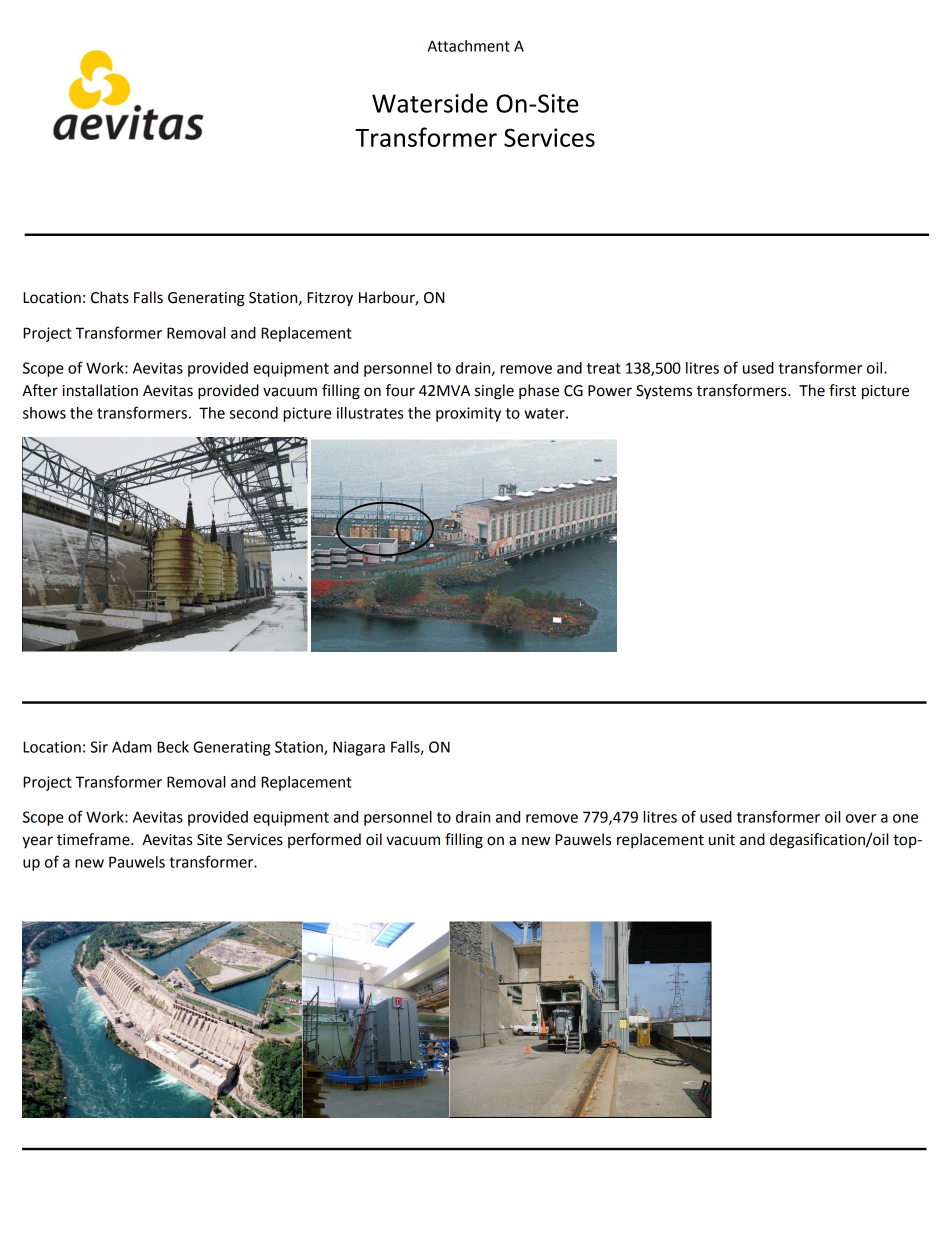 This screenshot has height=1233, width=952. What do you see at coordinates (110, 297) in the screenshot?
I see `Chats` at bounding box center [110, 297].
